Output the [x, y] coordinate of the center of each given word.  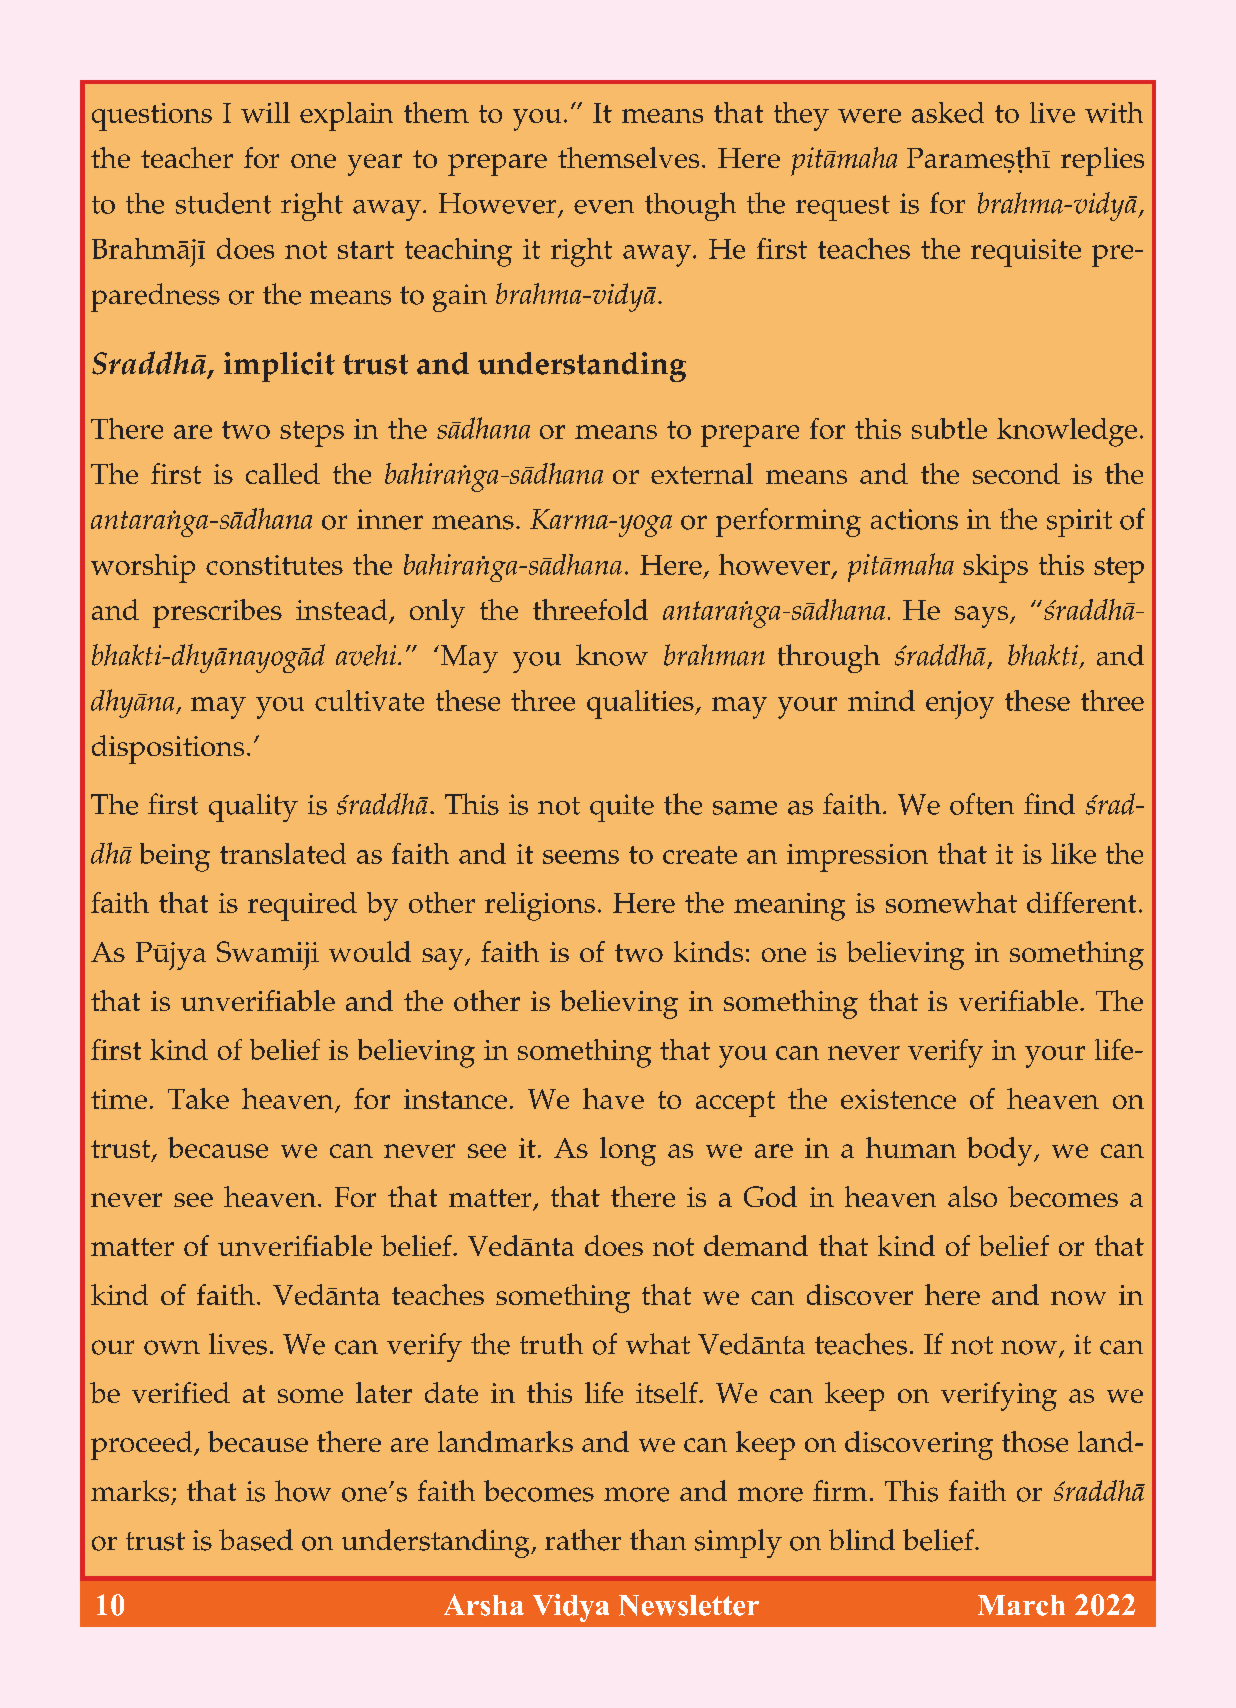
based [256, 1540]
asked [948, 112]
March [1021, 1605]
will [265, 112]
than [658, 1539]
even [604, 207]
